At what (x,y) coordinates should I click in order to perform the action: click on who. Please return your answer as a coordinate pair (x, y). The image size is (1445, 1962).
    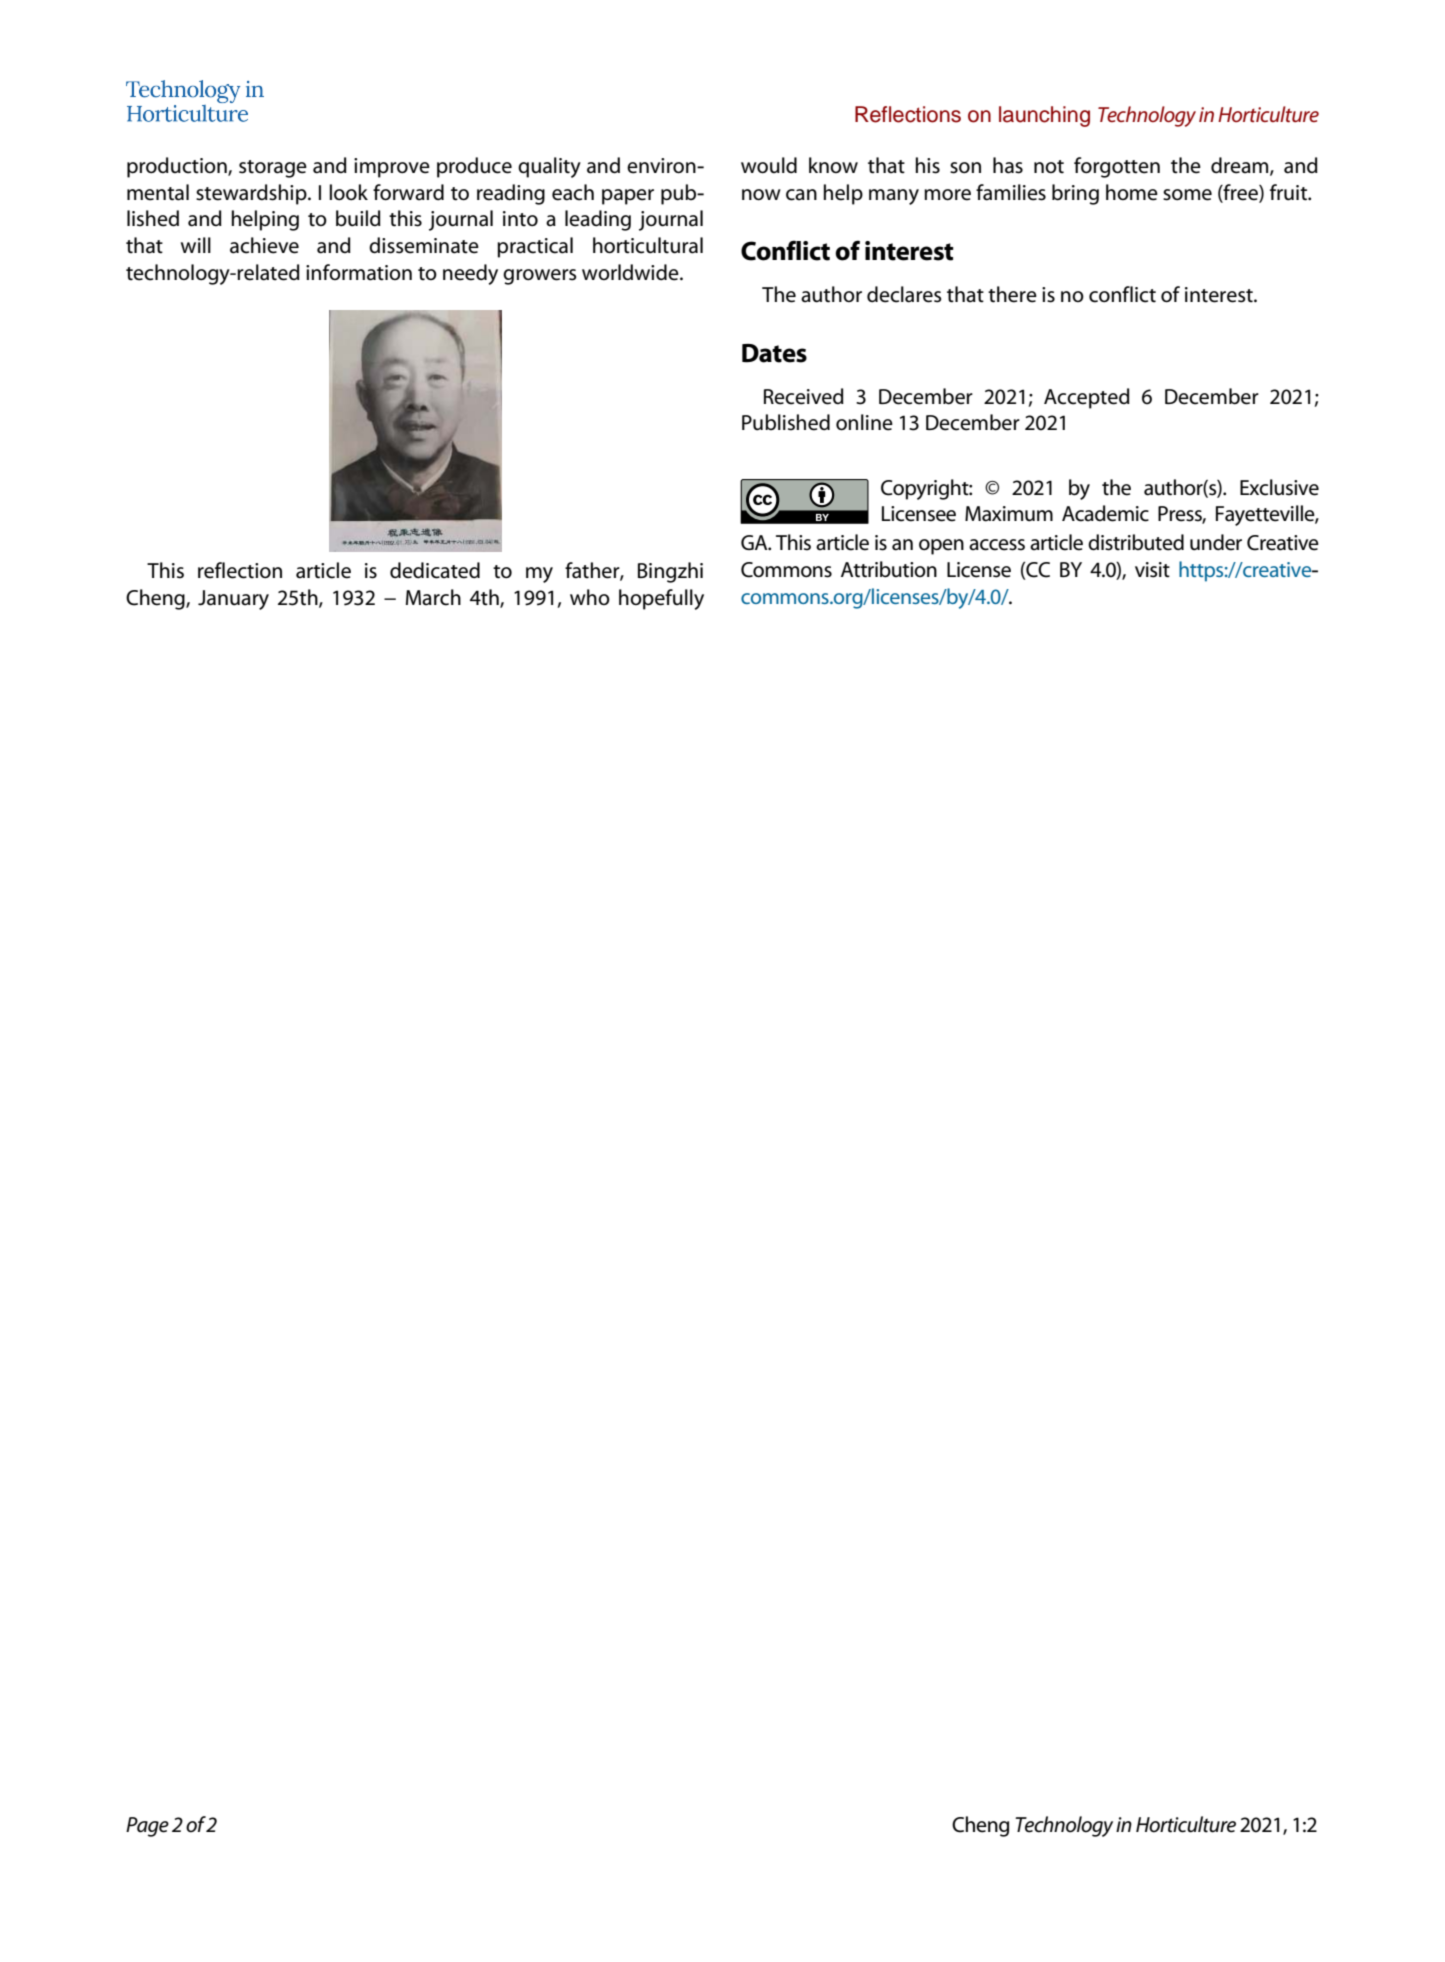
    Looking at the image, I should click on (590, 597).
